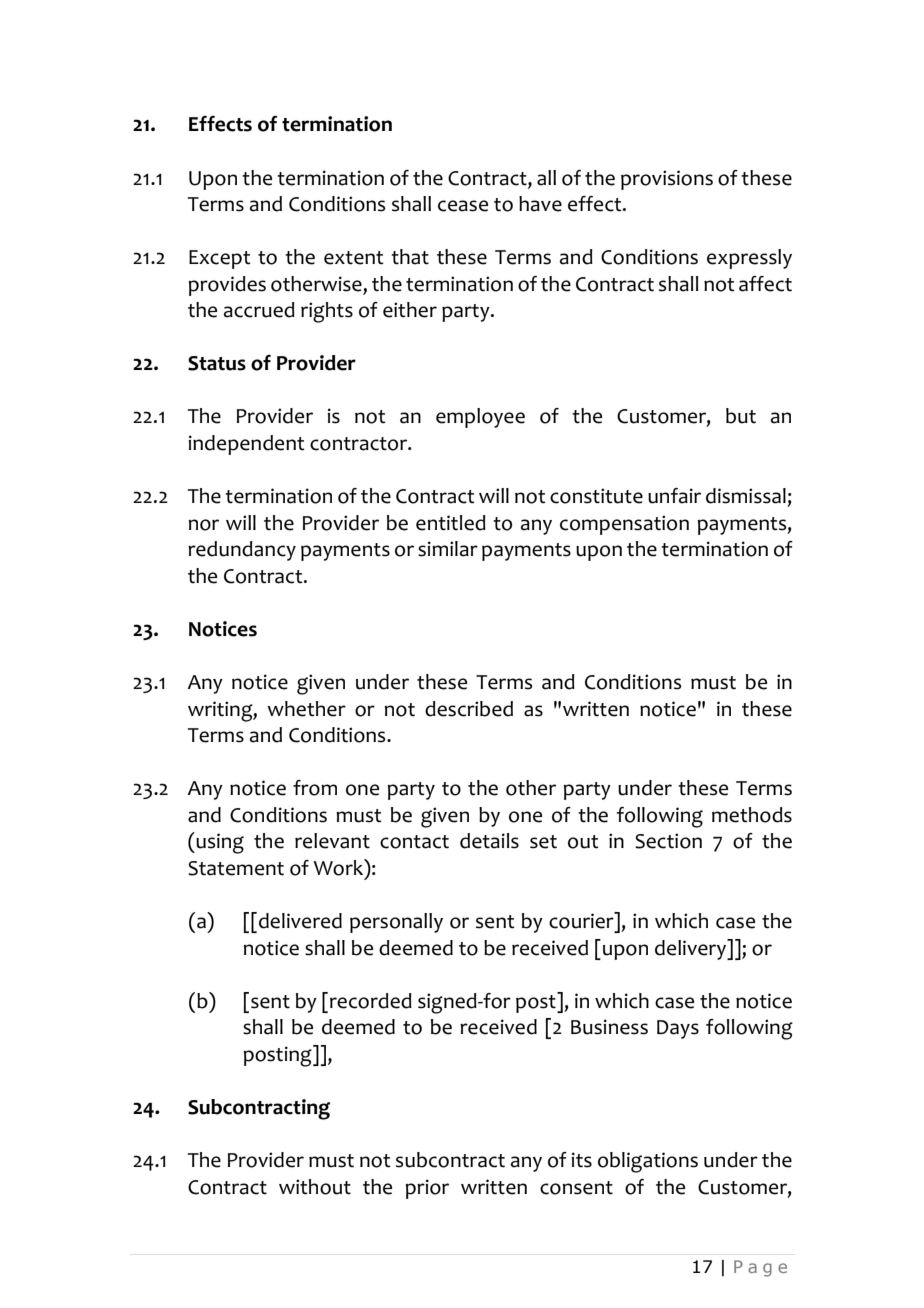  What do you see at coordinates (427, 1189) in the image?
I see `prior` at bounding box center [427, 1189].
